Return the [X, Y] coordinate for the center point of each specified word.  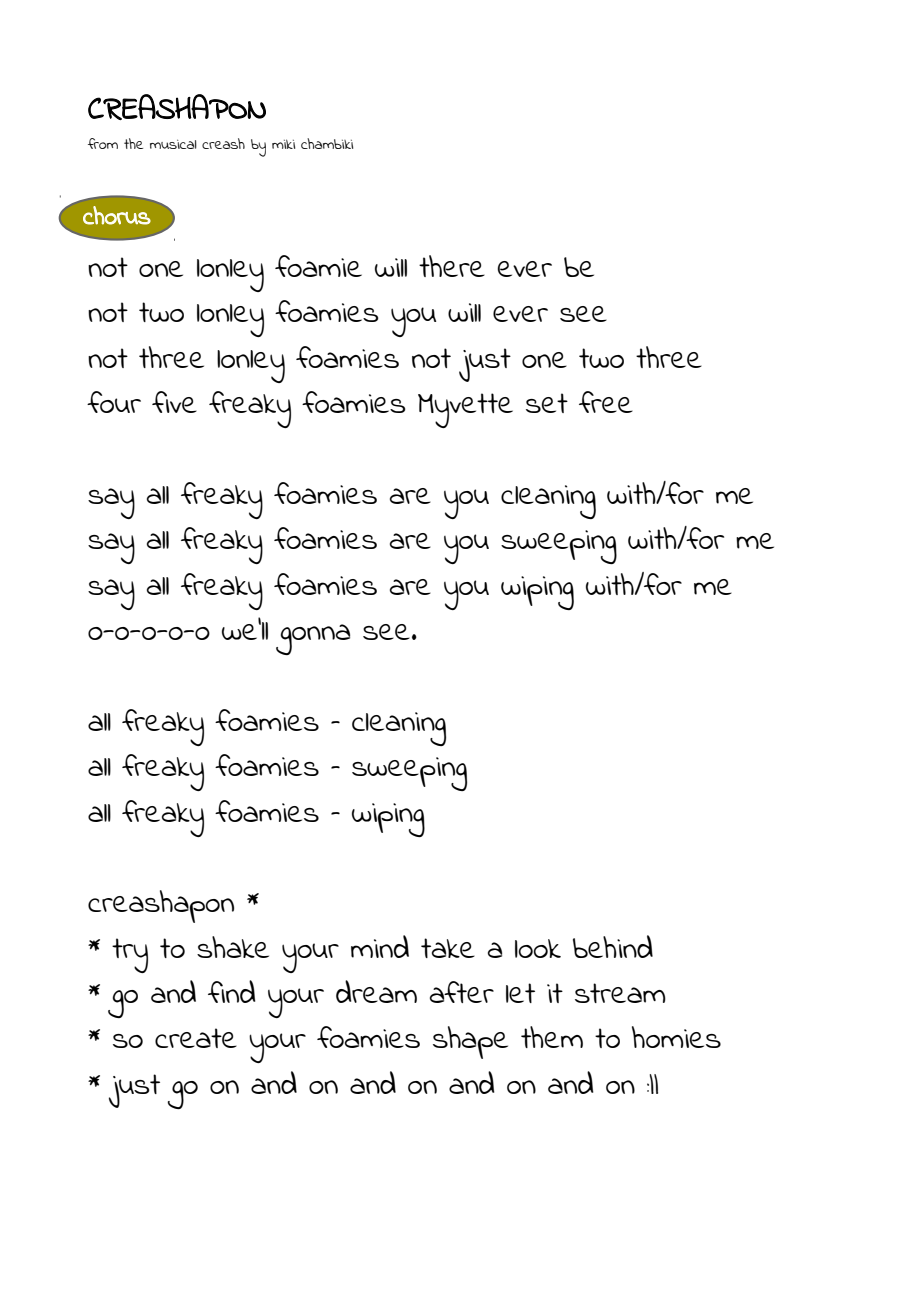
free [606, 402]
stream [620, 993]
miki [283, 144]
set [547, 403]
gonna [313, 639]
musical [173, 144]
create [196, 1038]
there [452, 266]
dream [376, 991]
